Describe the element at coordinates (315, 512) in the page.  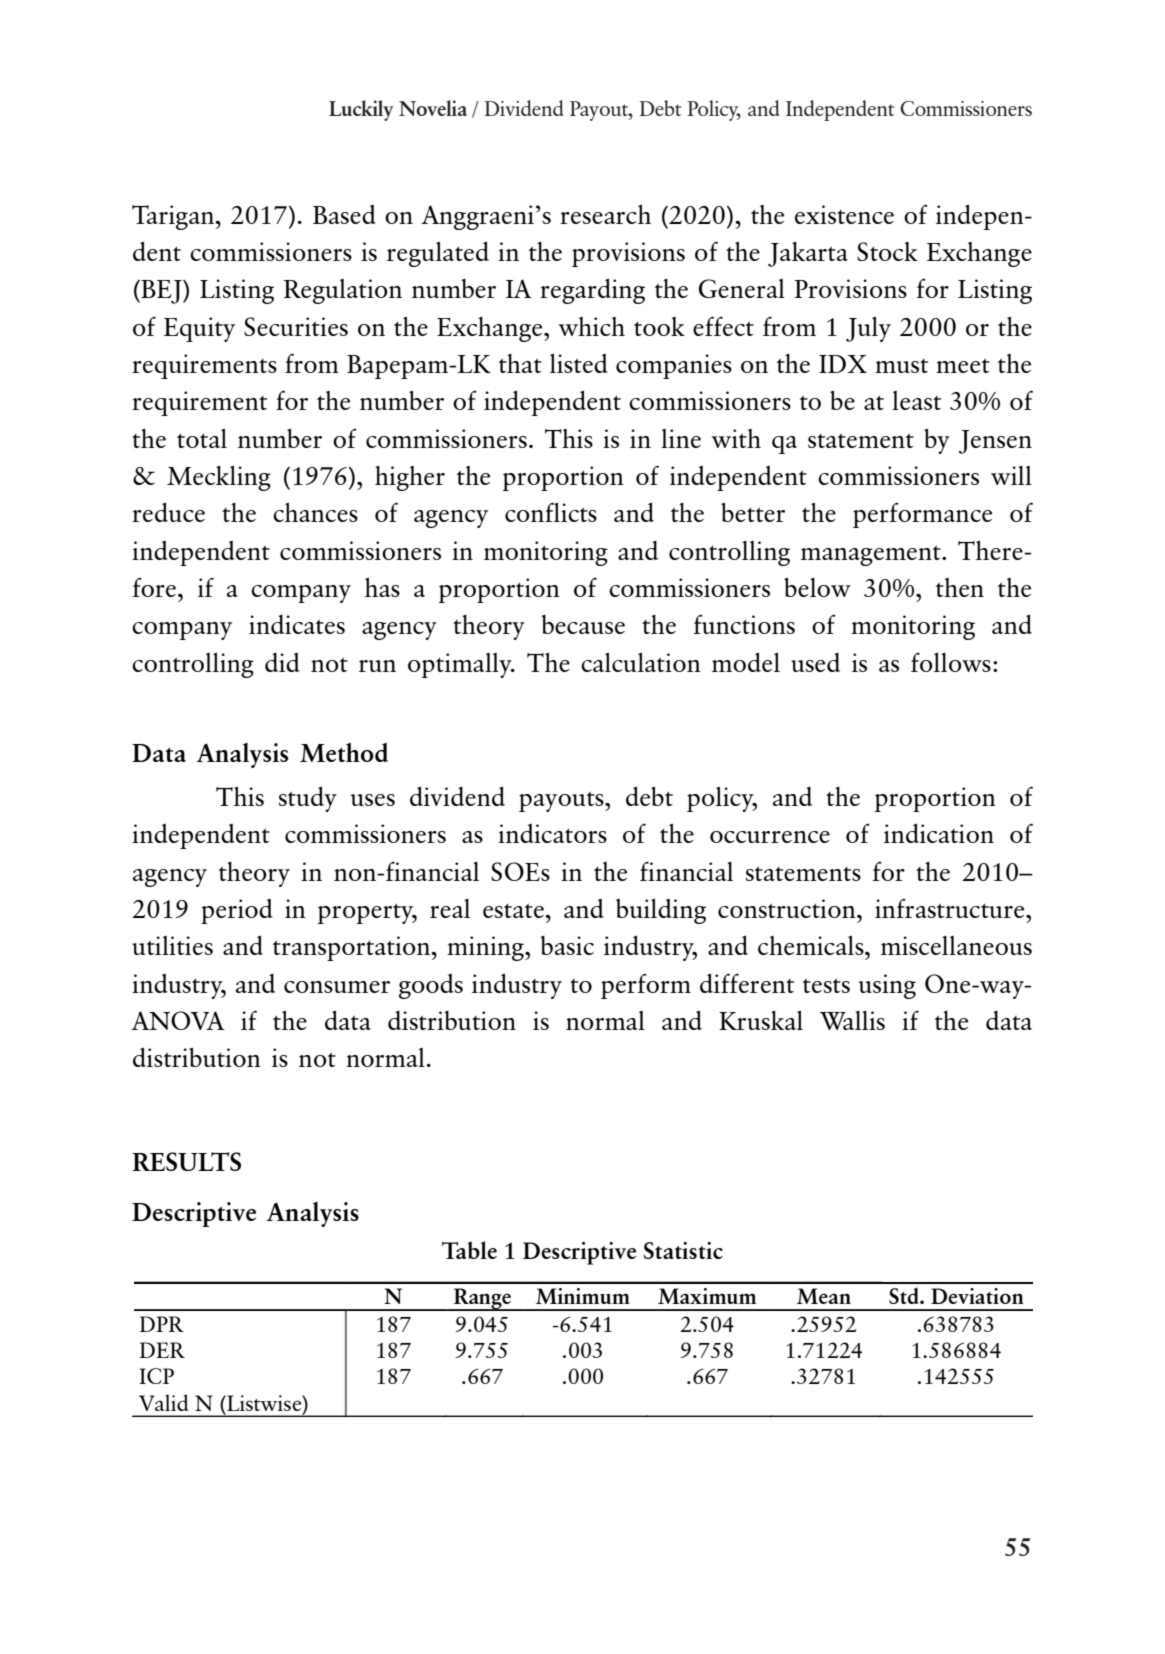
I see `chances` at that location.
